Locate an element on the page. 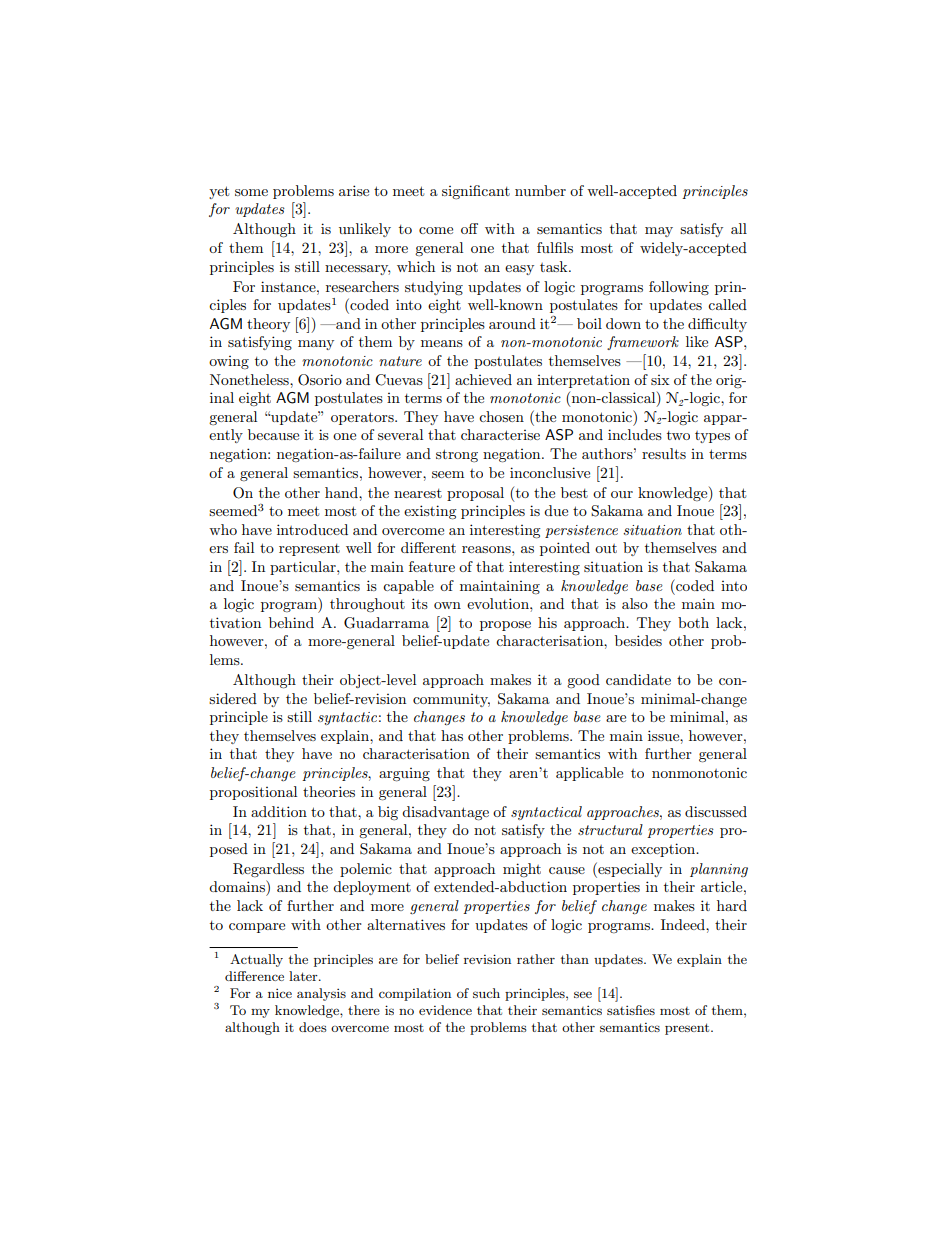  disadvantage is located at coordinates (445, 813).
